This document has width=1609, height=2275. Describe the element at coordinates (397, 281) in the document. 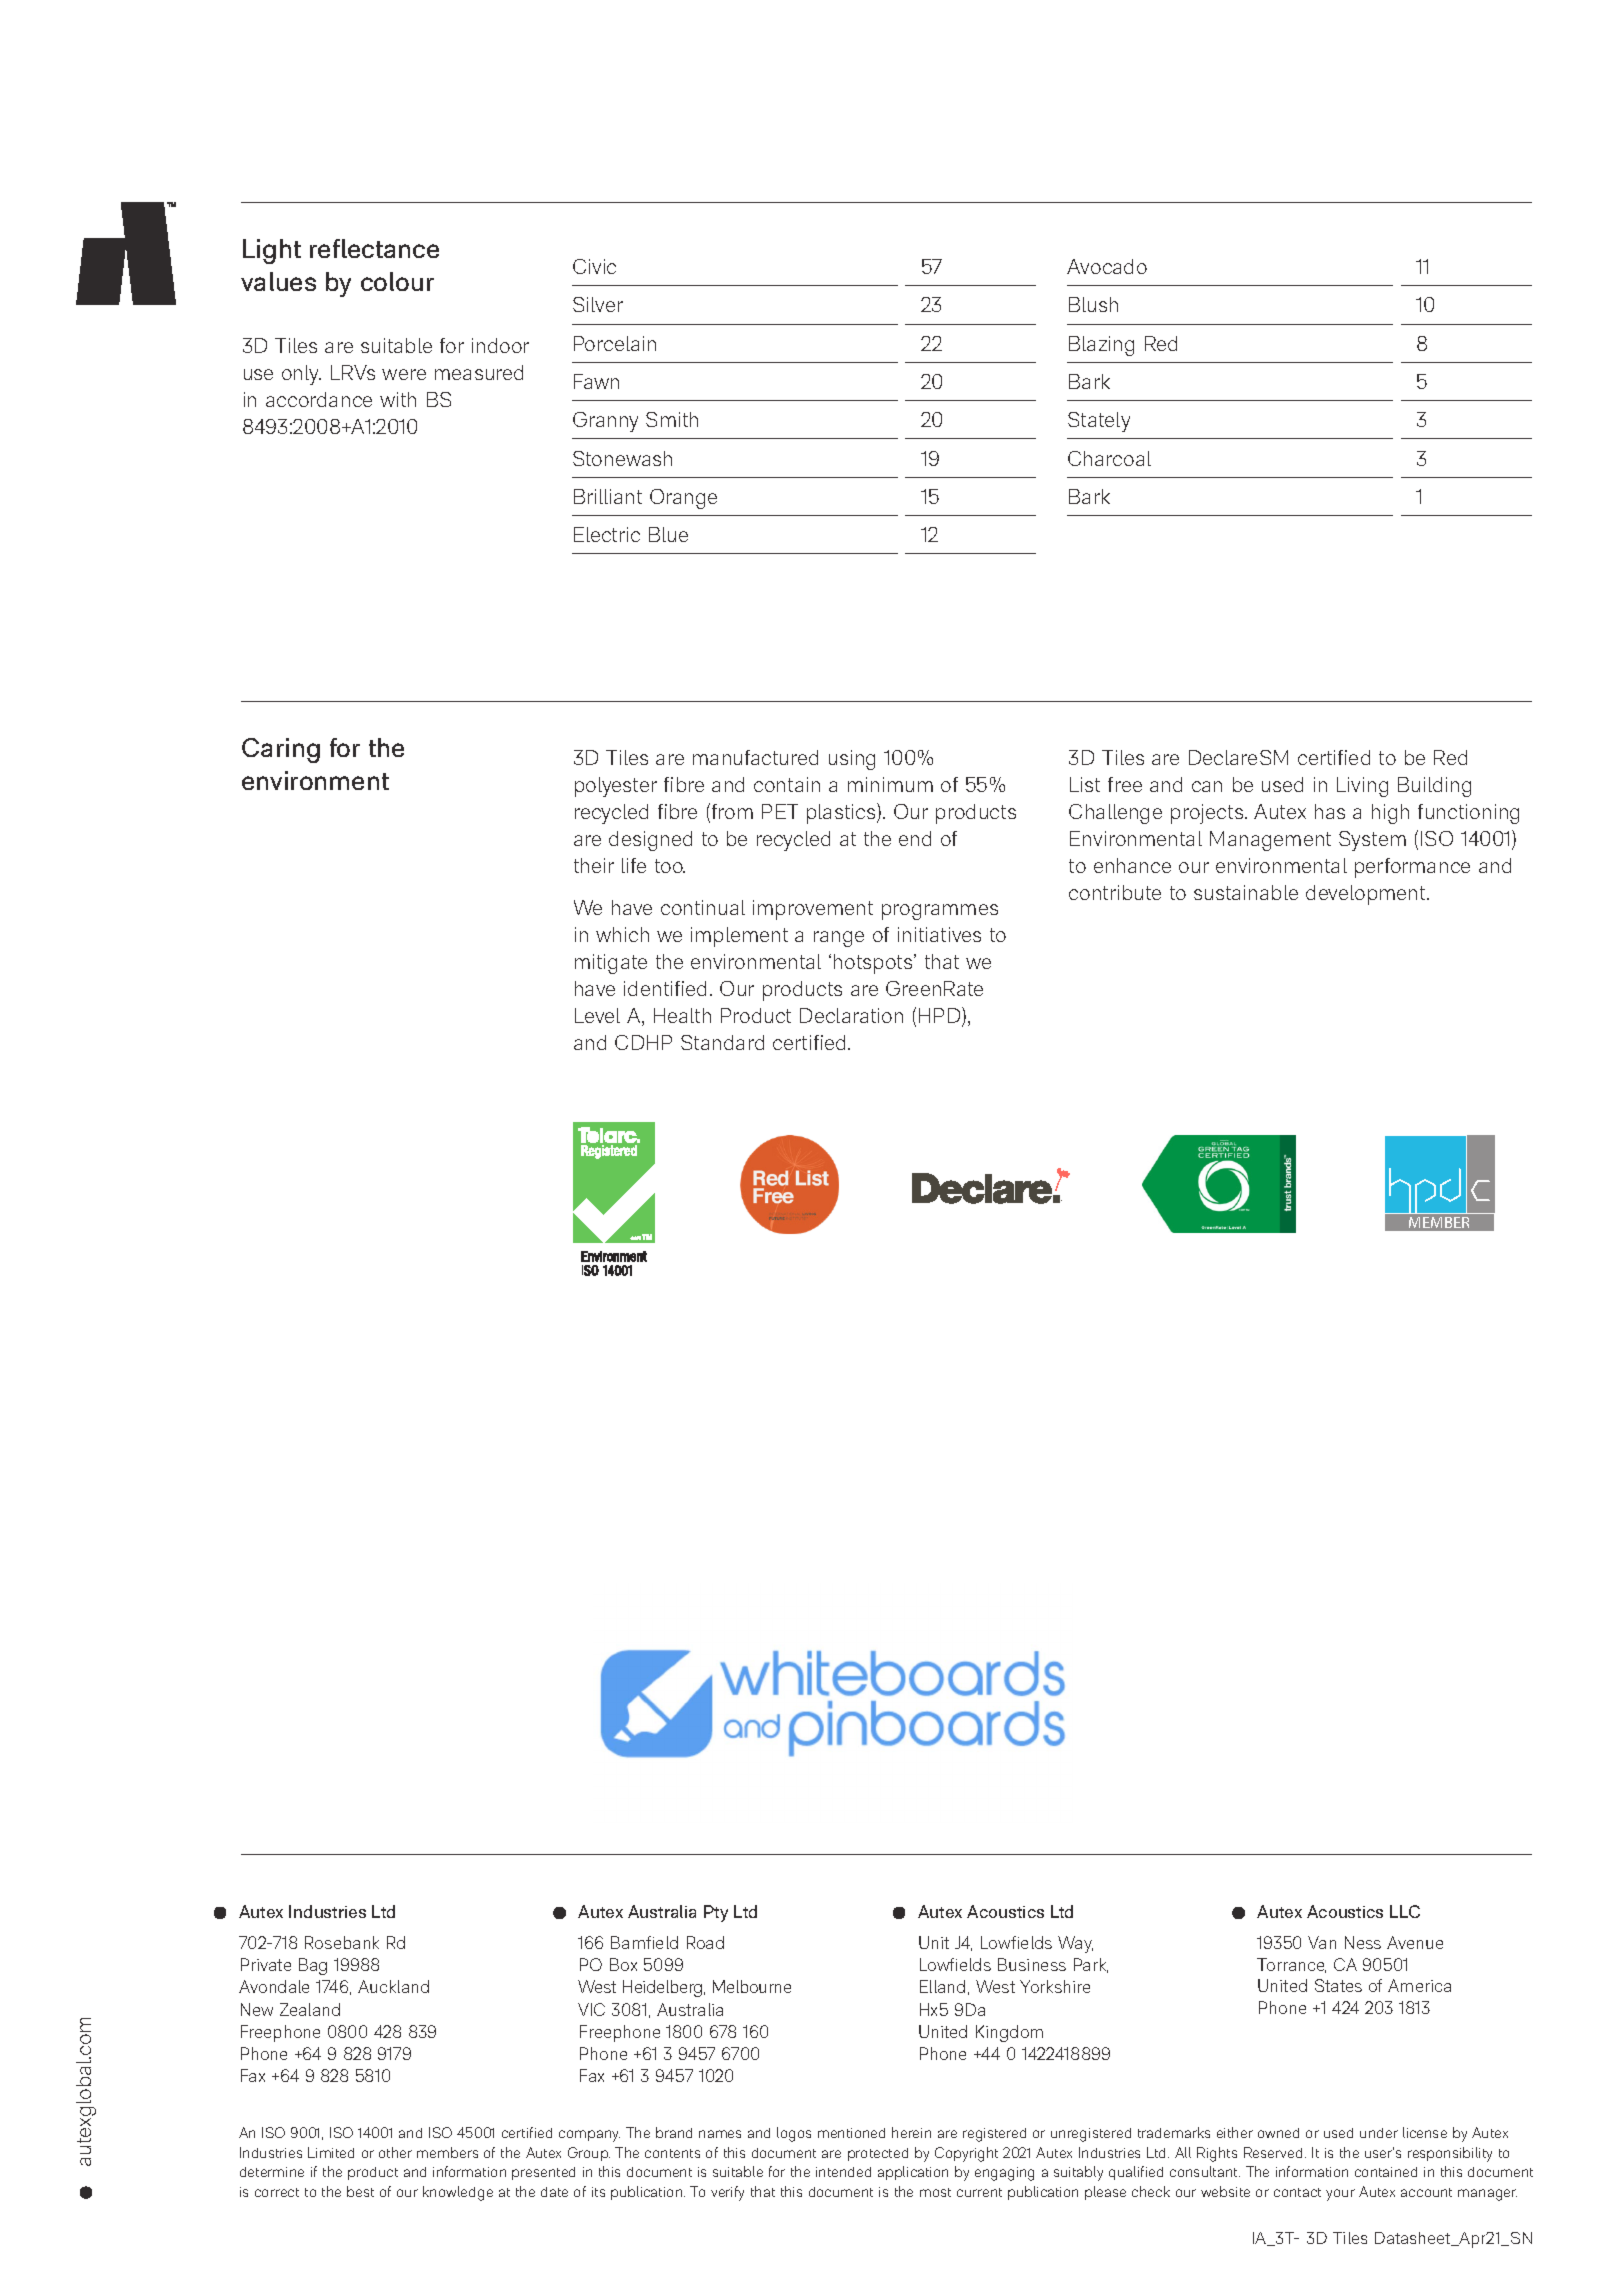

I see `colour` at that location.
